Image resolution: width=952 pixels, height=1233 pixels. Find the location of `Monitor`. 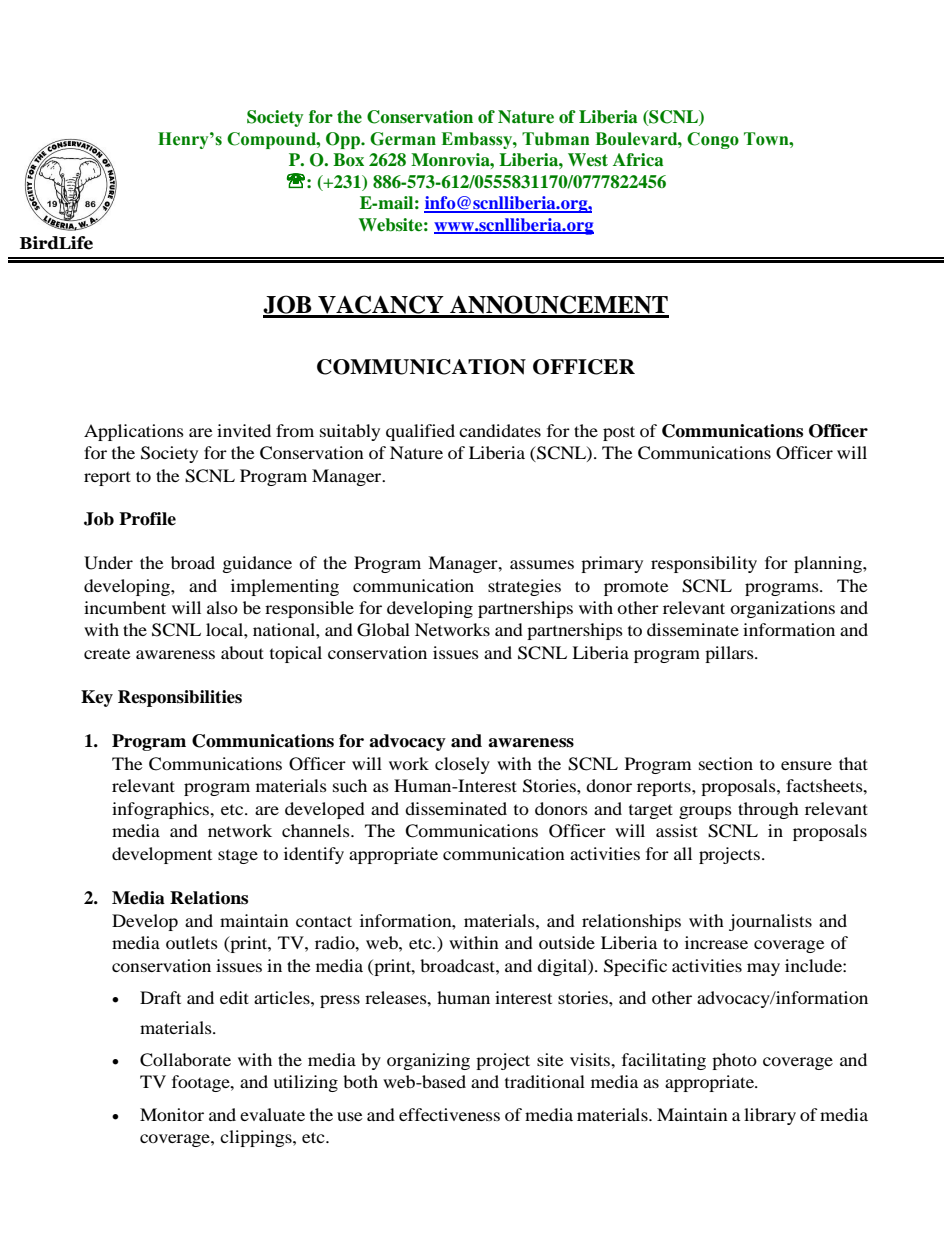

Monitor is located at coordinates (172, 1114).
